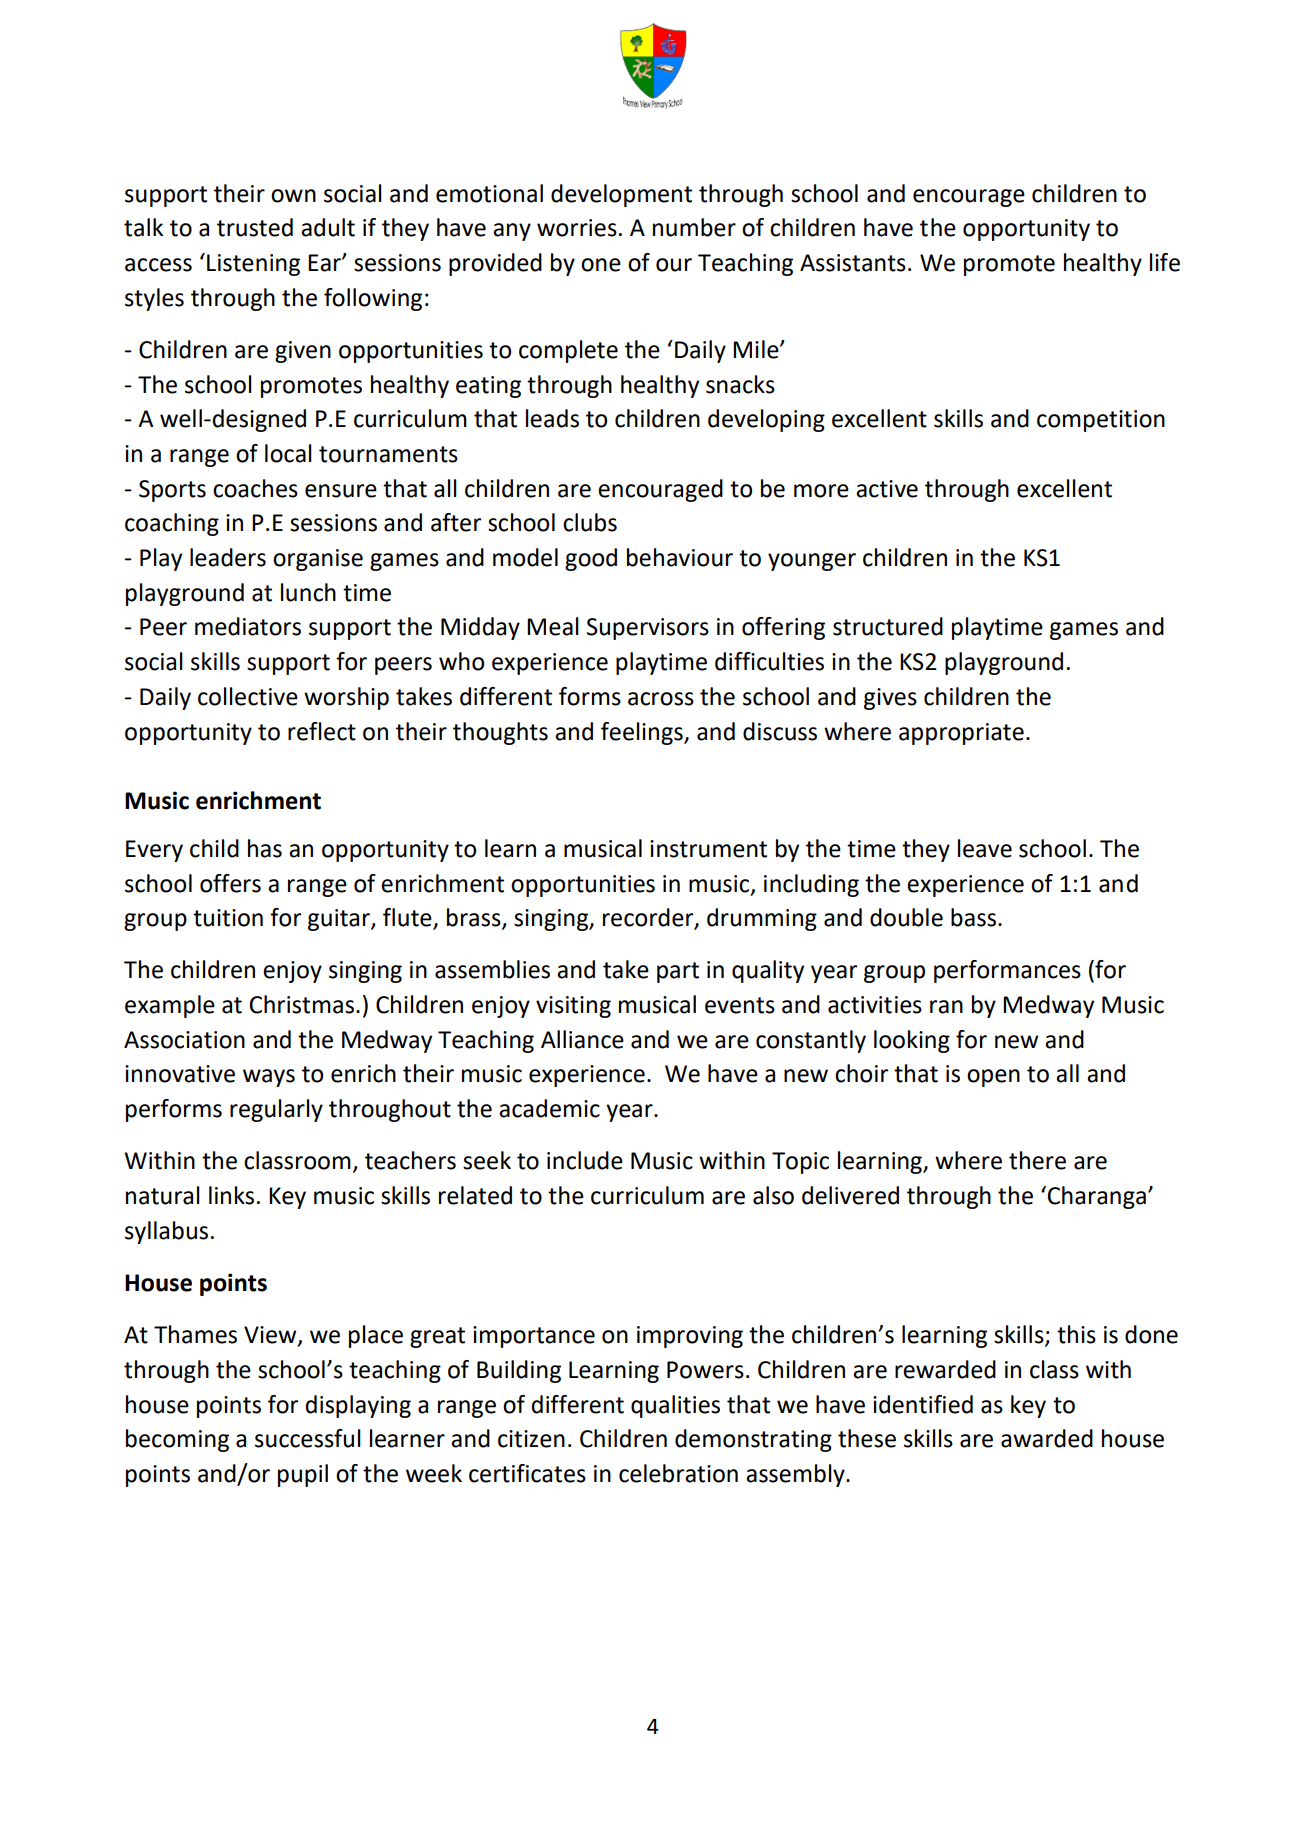 This screenshot has width=1306, height=1847. What do you see at coordinates (582, 1039) in the screenshot?
I see `Alliance` at bounding box center [582, 1039].
